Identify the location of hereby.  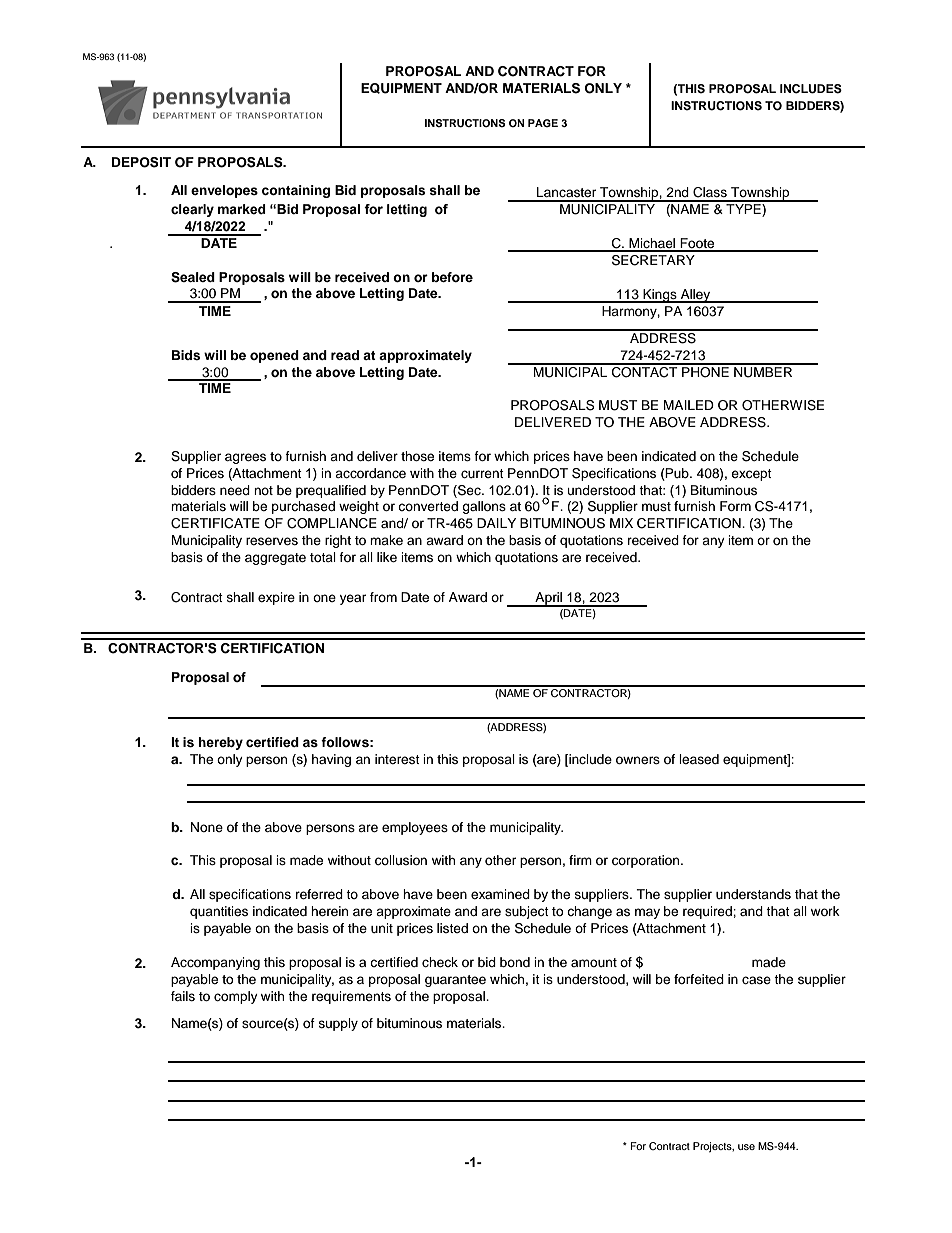
(220, 743).
